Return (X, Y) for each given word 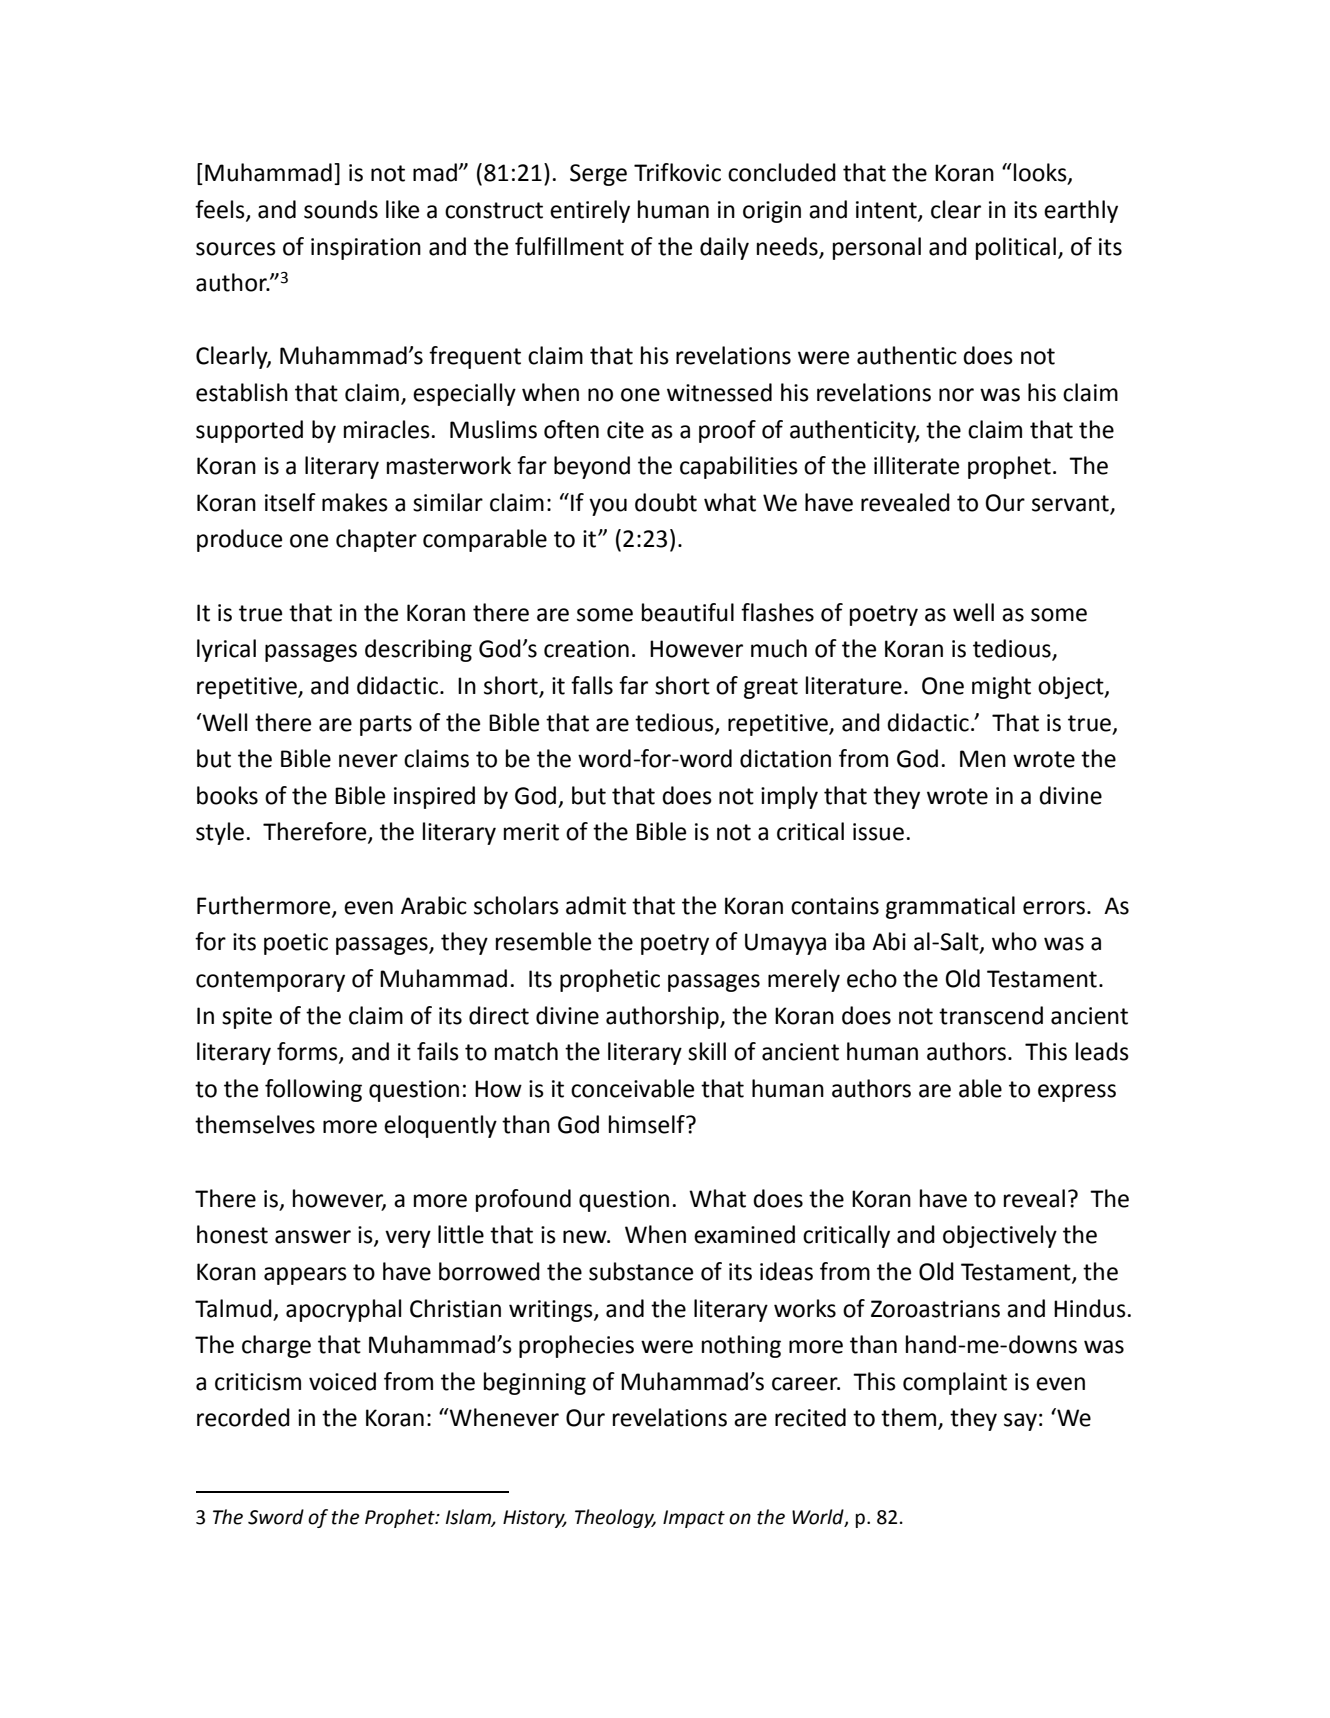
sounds (341, 209)
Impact (694, 1519)
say (1020, 1422)
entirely (590, 211)
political (1016, 248)
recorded (243, 1417)
